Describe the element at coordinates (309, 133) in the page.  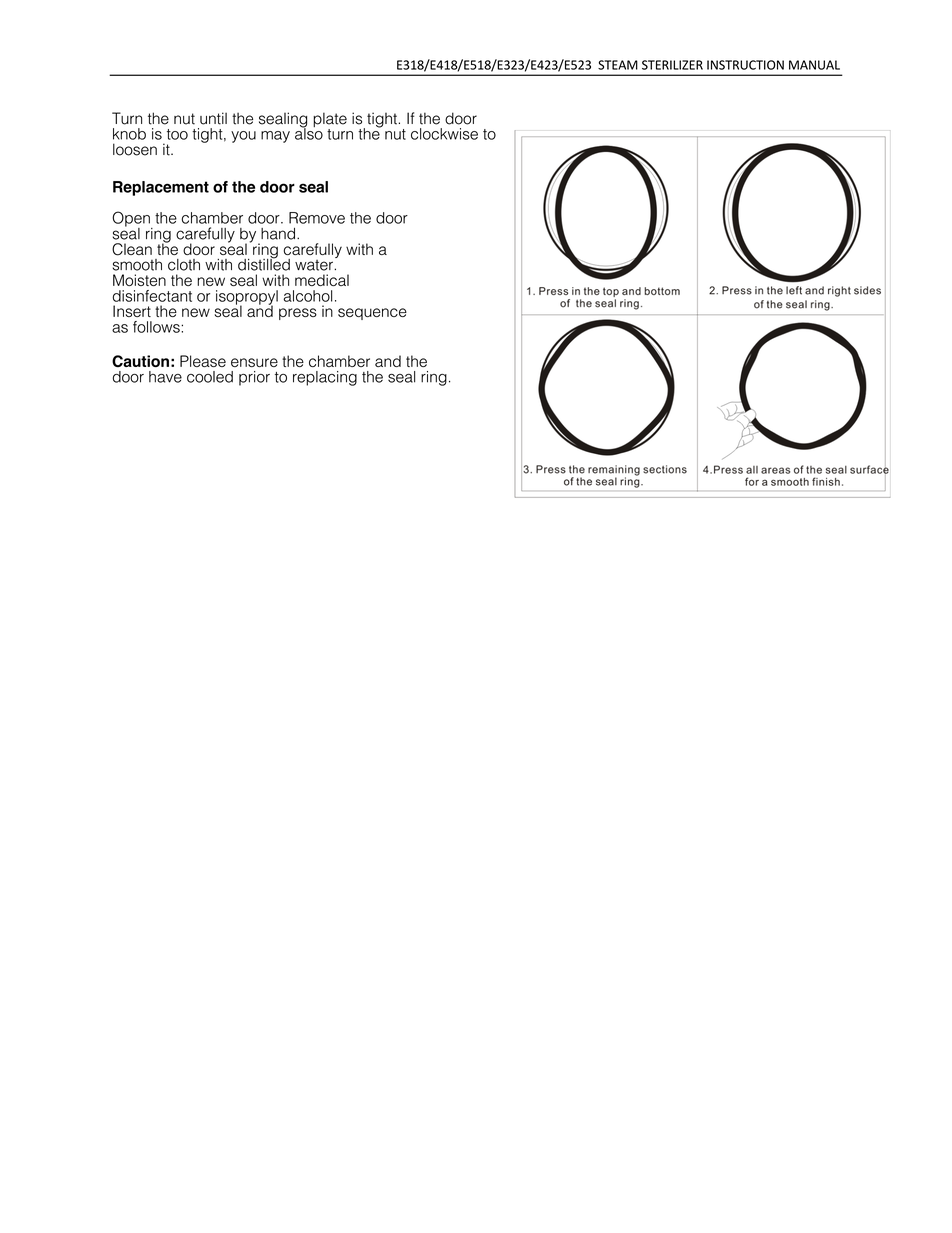
I see `also` at that location.
